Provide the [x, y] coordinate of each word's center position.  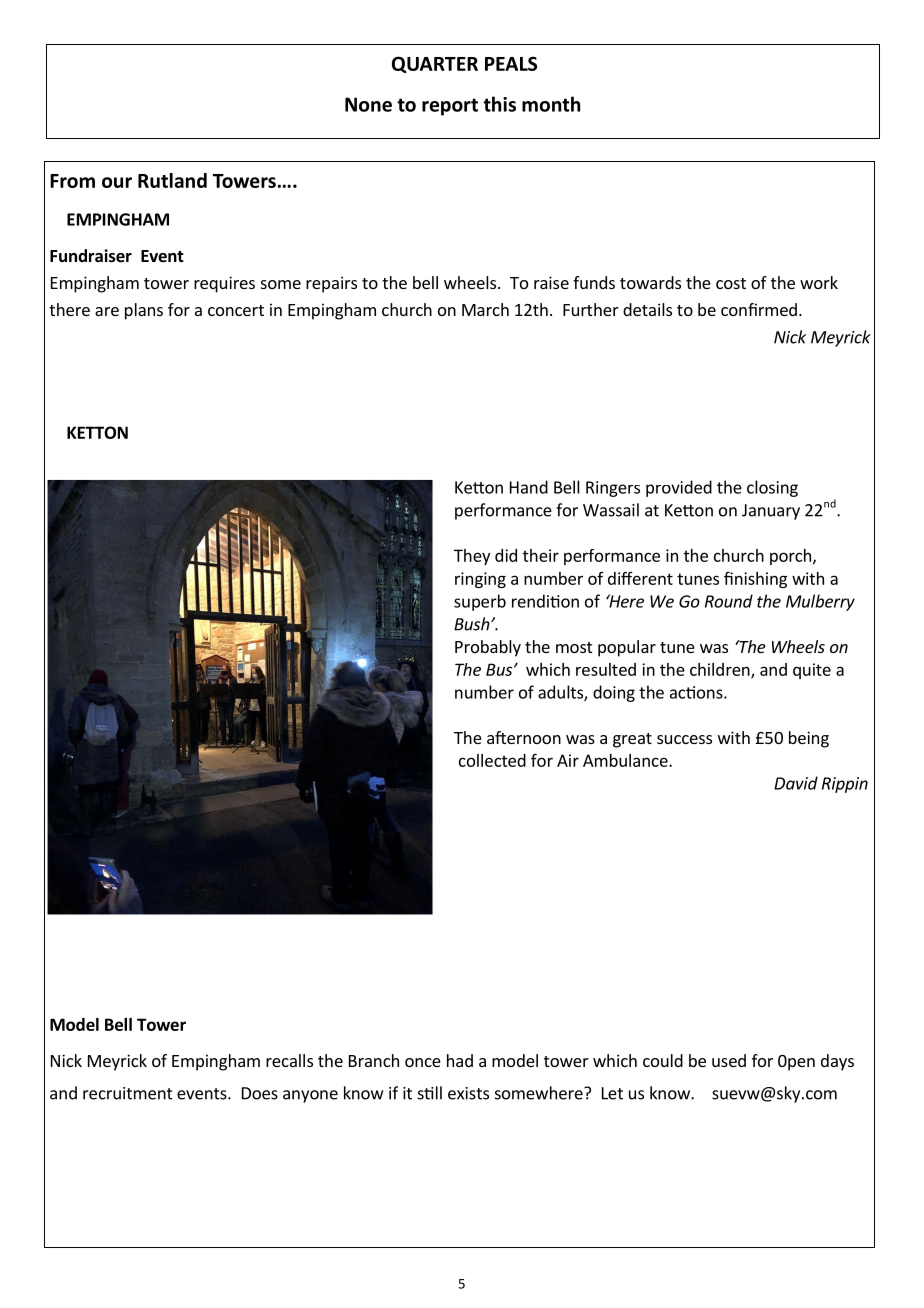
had [460, 1060]
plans [144, 311]
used [729, 1060]
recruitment [128, 1093]
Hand [529, 487]
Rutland [172, 180]
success [684, 739]
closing [772, 488]
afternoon [524, 737]
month [551, 104]
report [450, 107]
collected [492, 760]
